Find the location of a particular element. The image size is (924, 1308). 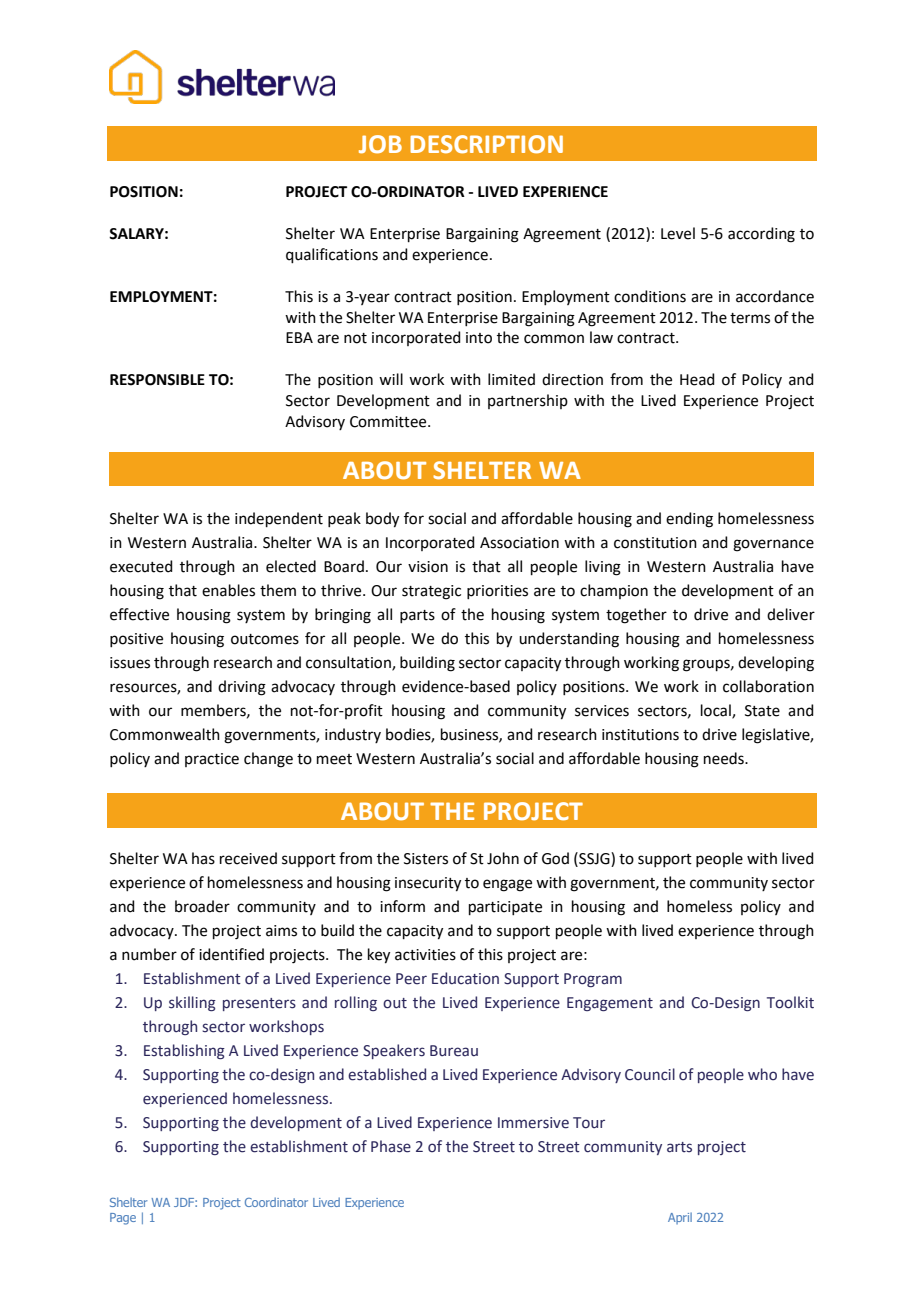

independent is located at coordinates (279, 519).
